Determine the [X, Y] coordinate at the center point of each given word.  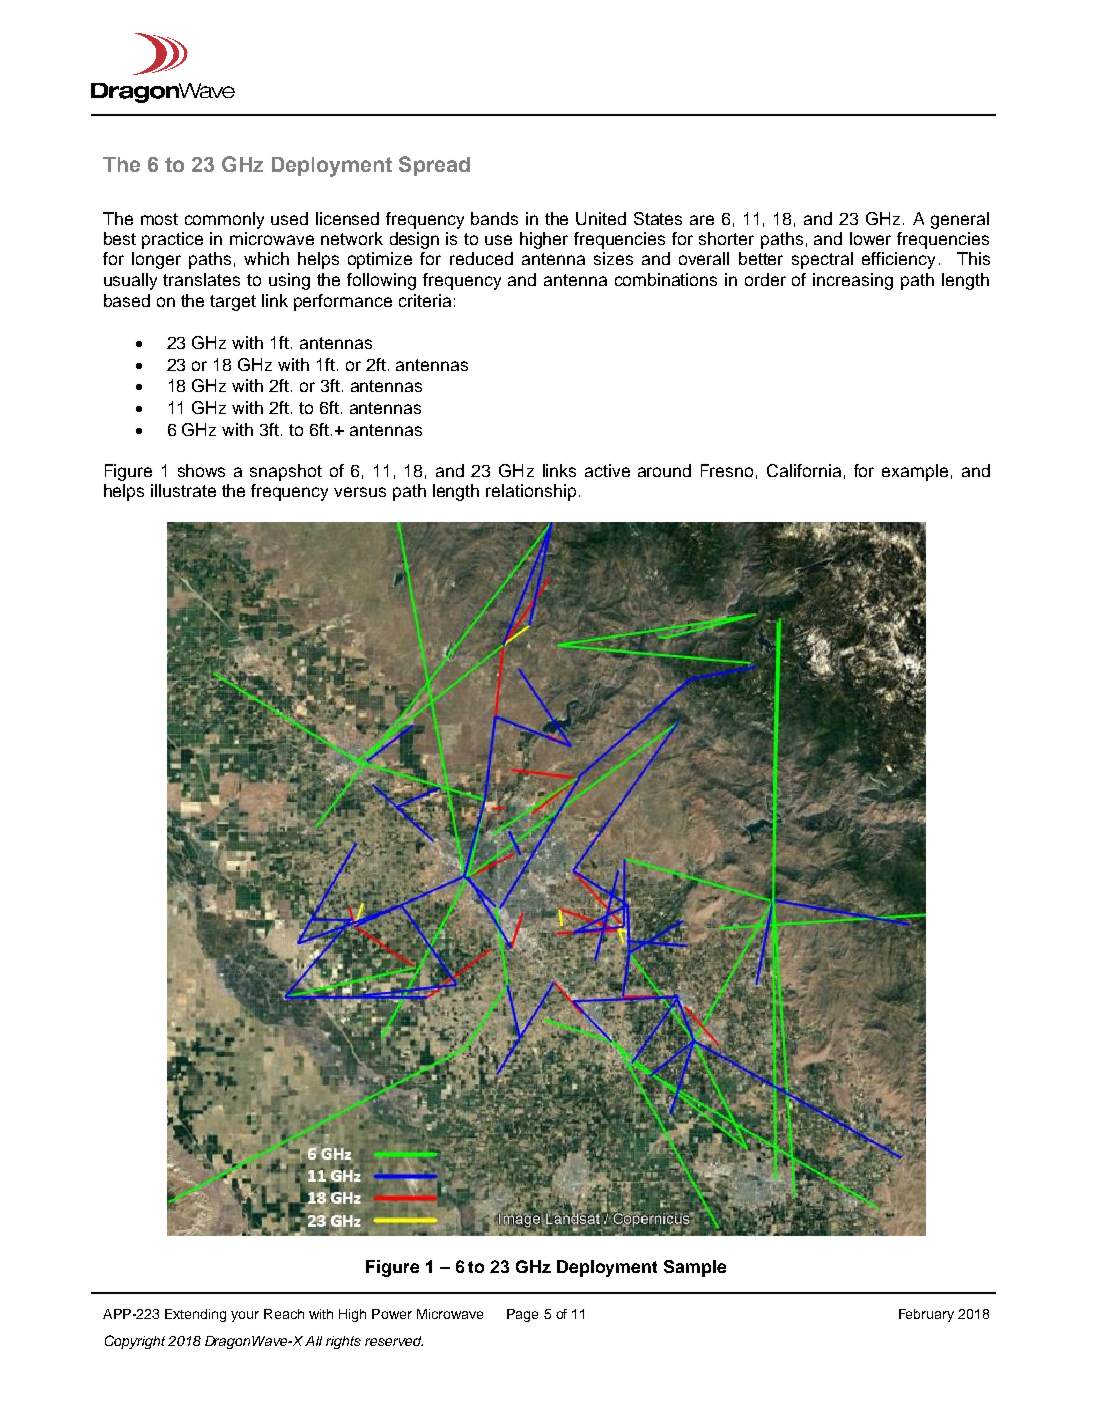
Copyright [135, 1342]
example [915, 472]
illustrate [183, 490]
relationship [531, 492]
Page [522, 1315]
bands [494, 218]
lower [870, 238]
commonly [224, 220]
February [926, 1315]
